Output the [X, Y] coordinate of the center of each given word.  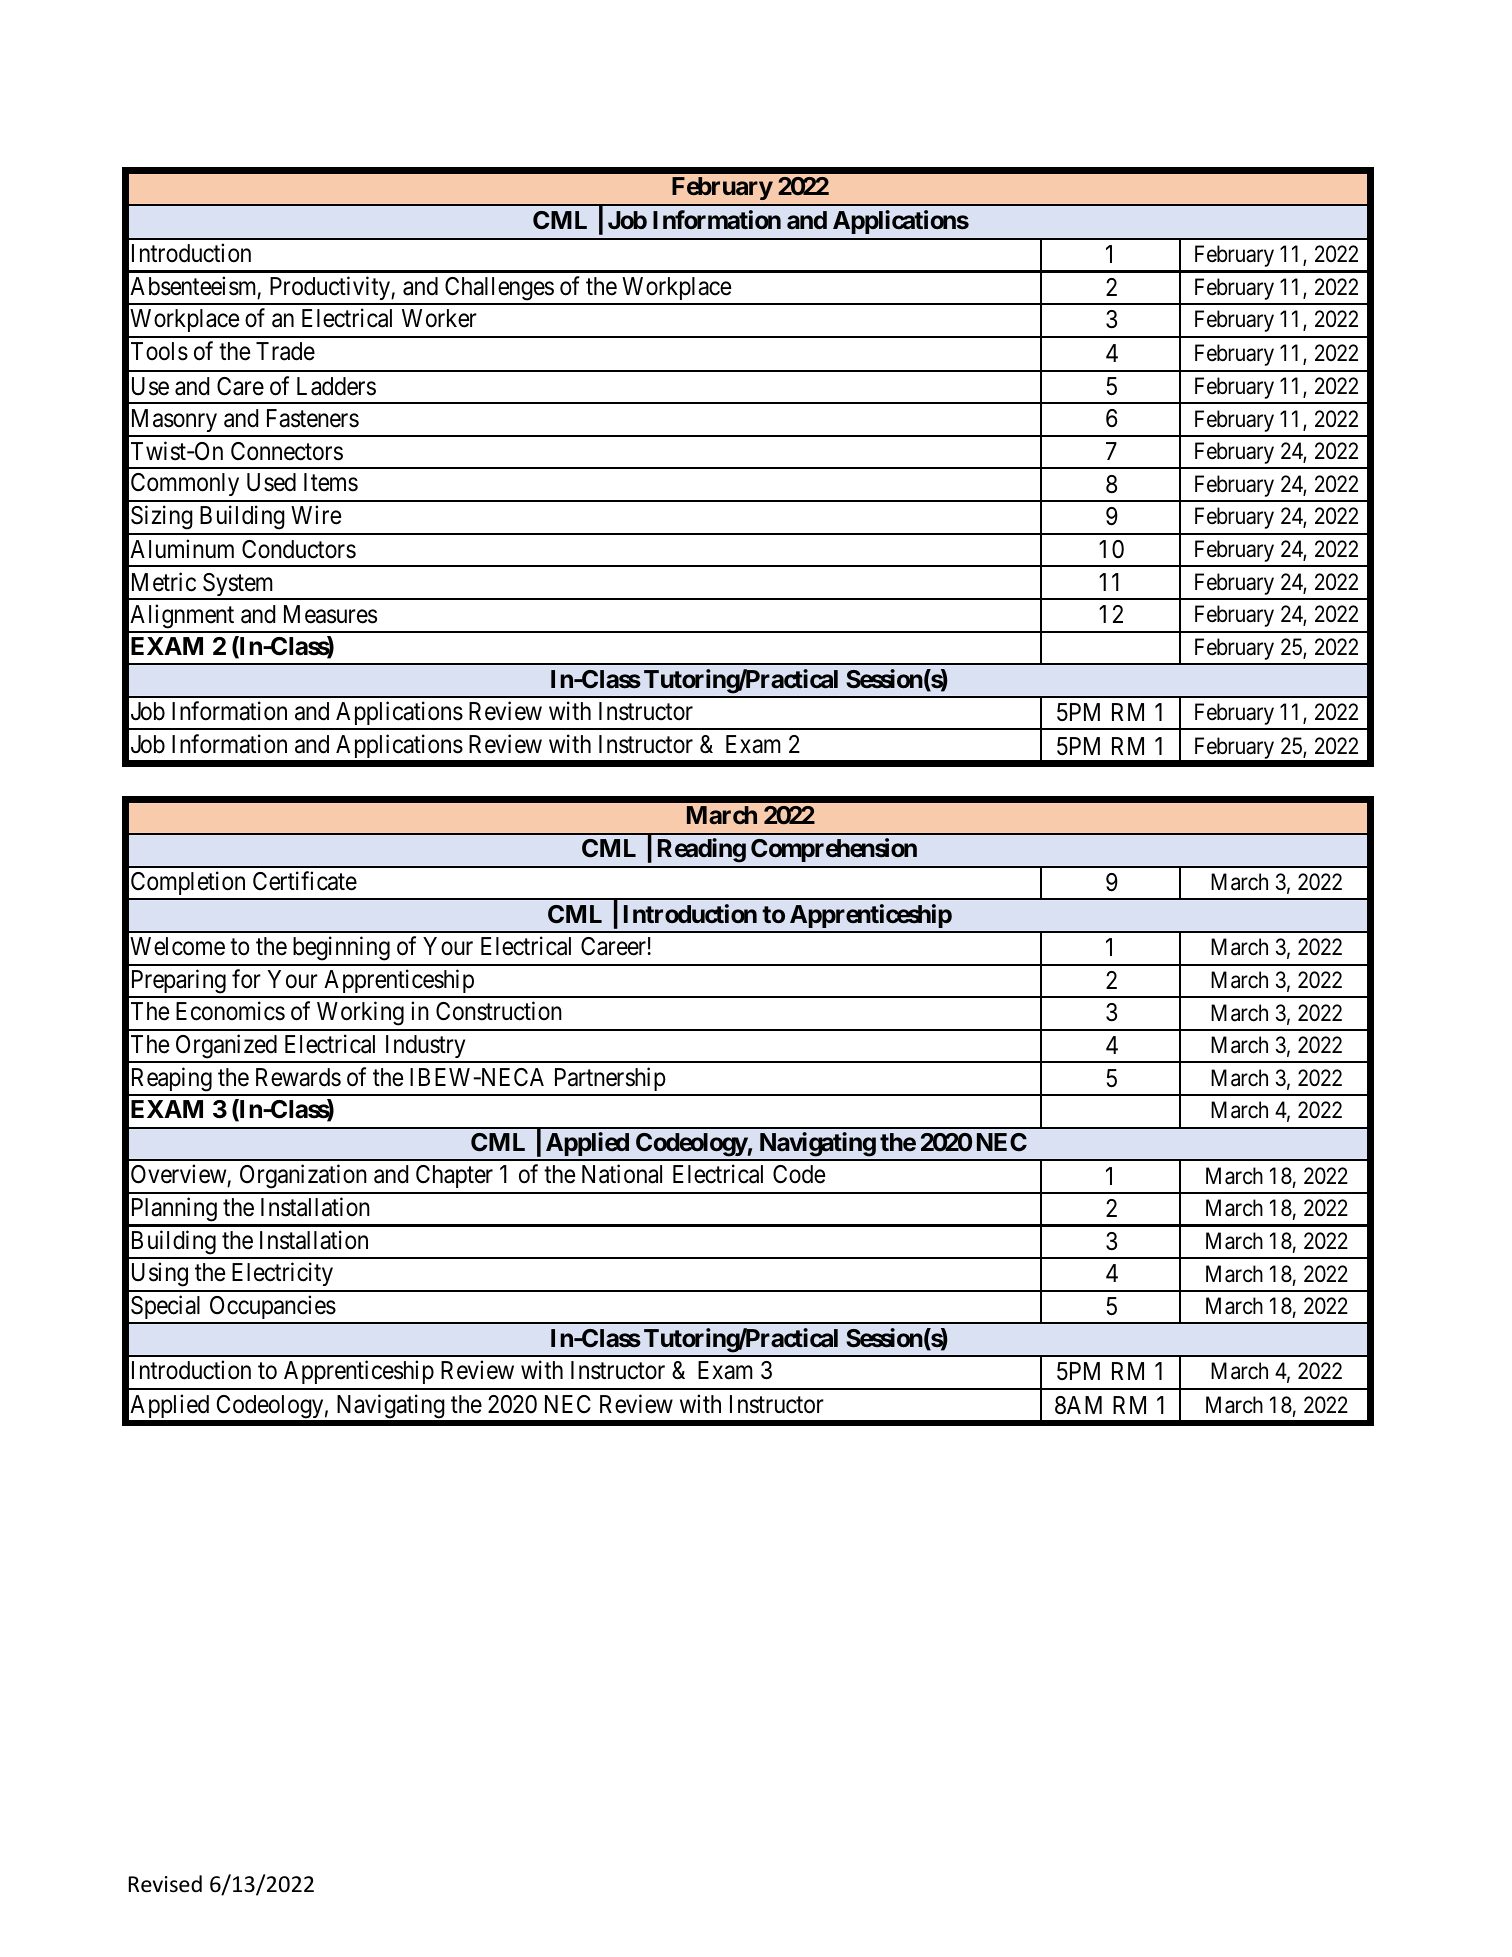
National [622, 1174]
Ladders [336, 386]
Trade [285, 351]
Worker [439, 318]
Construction [499, 1011]
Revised [165, 1884]
